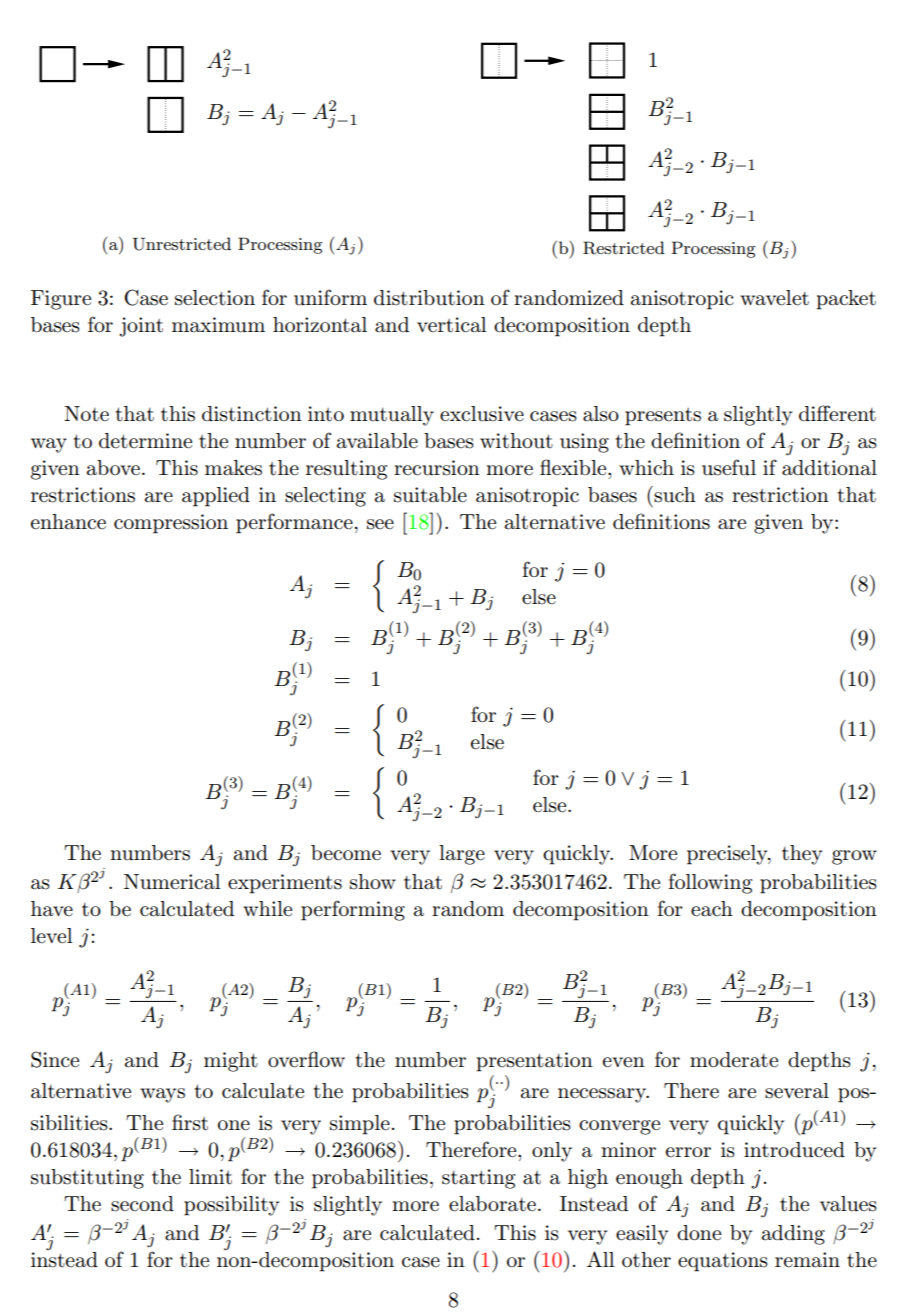 The image size is (903, 1316). What do you see at coordinates (462, 855) in the page?
I see `large` at bounding box center [462, 855].
